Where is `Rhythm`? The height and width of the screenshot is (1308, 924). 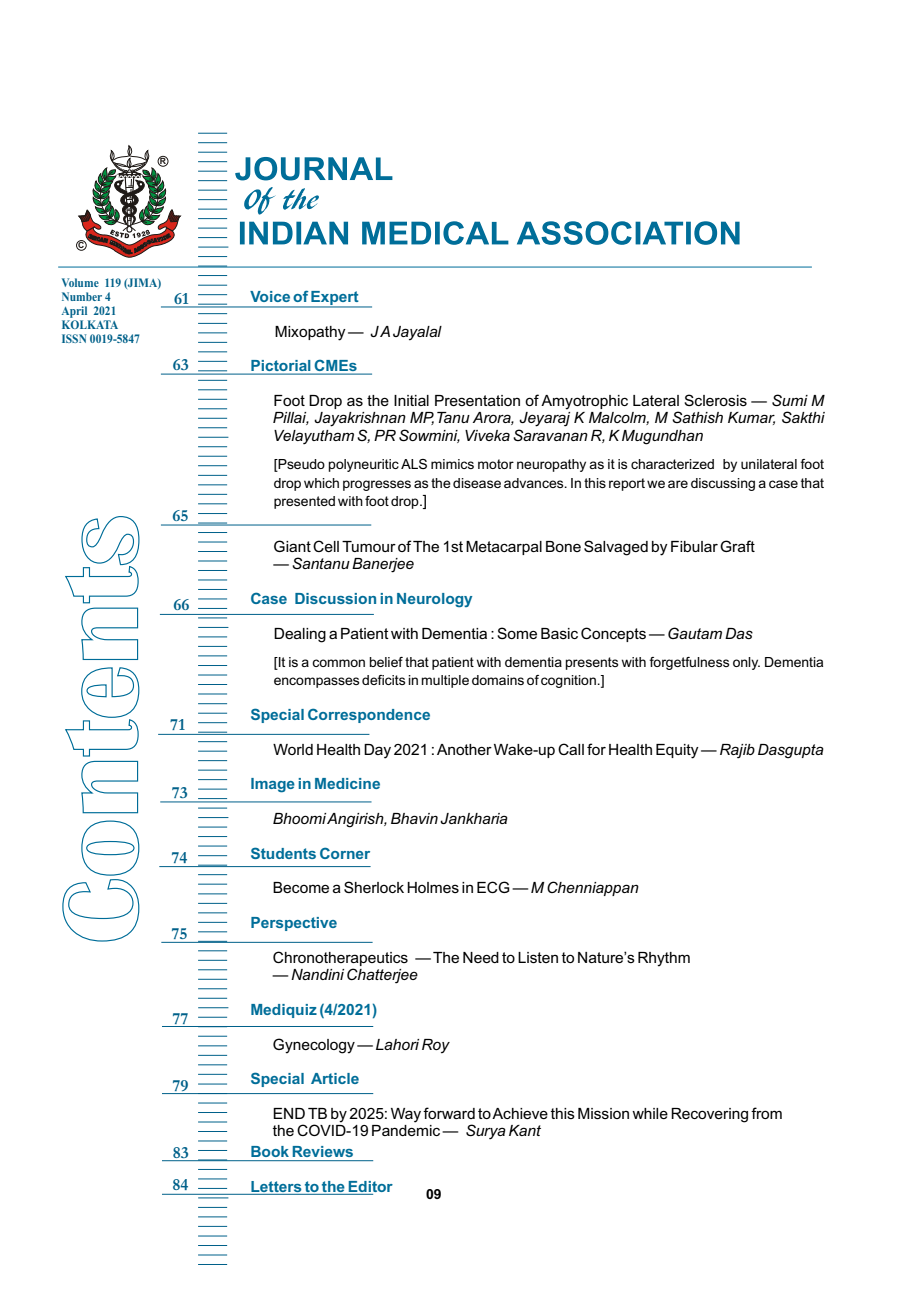
Rhythm is located at coordinates (664, 959).
